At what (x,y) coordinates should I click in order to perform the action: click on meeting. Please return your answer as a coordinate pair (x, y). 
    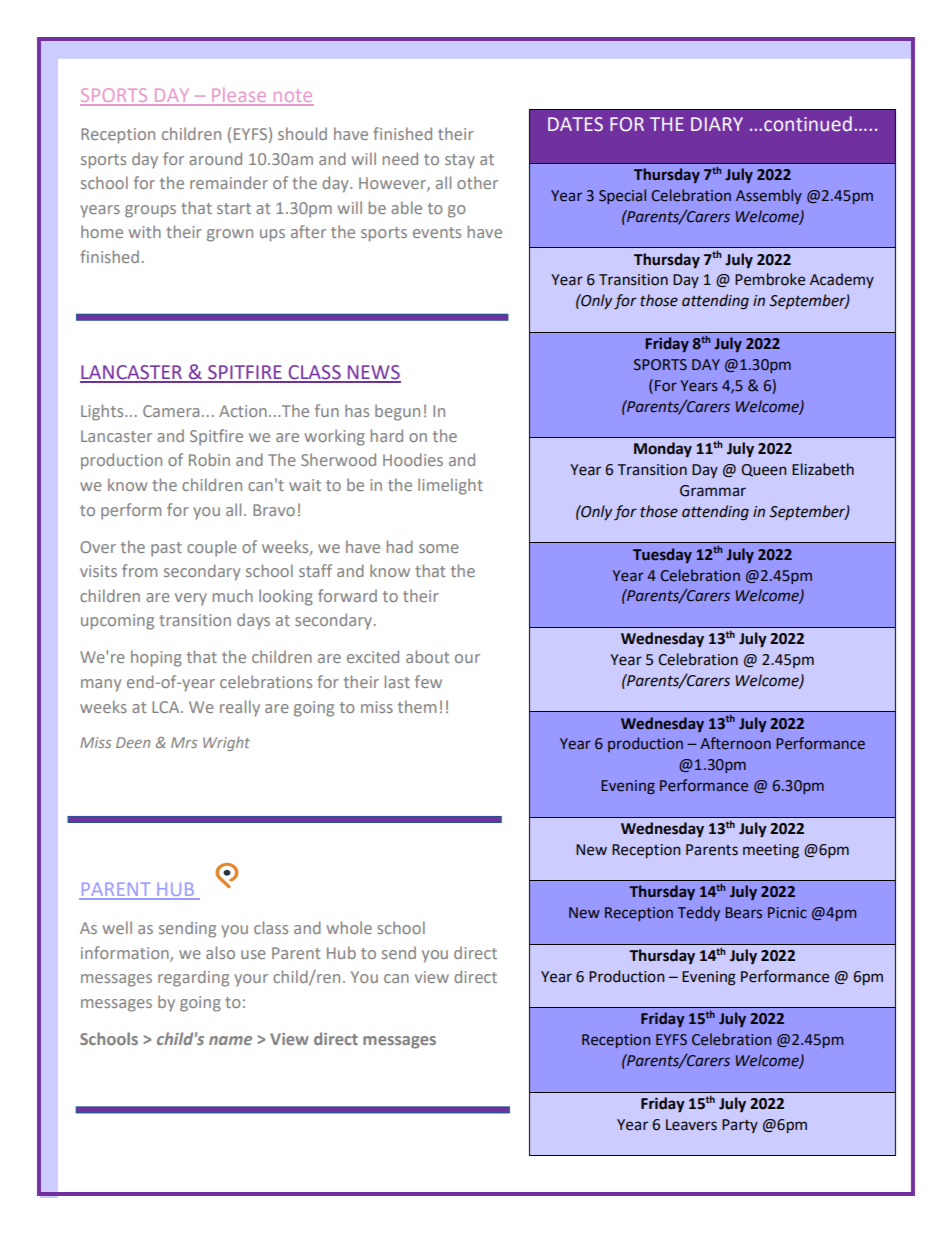
    Looking at the image, I should click on (771, 851).
